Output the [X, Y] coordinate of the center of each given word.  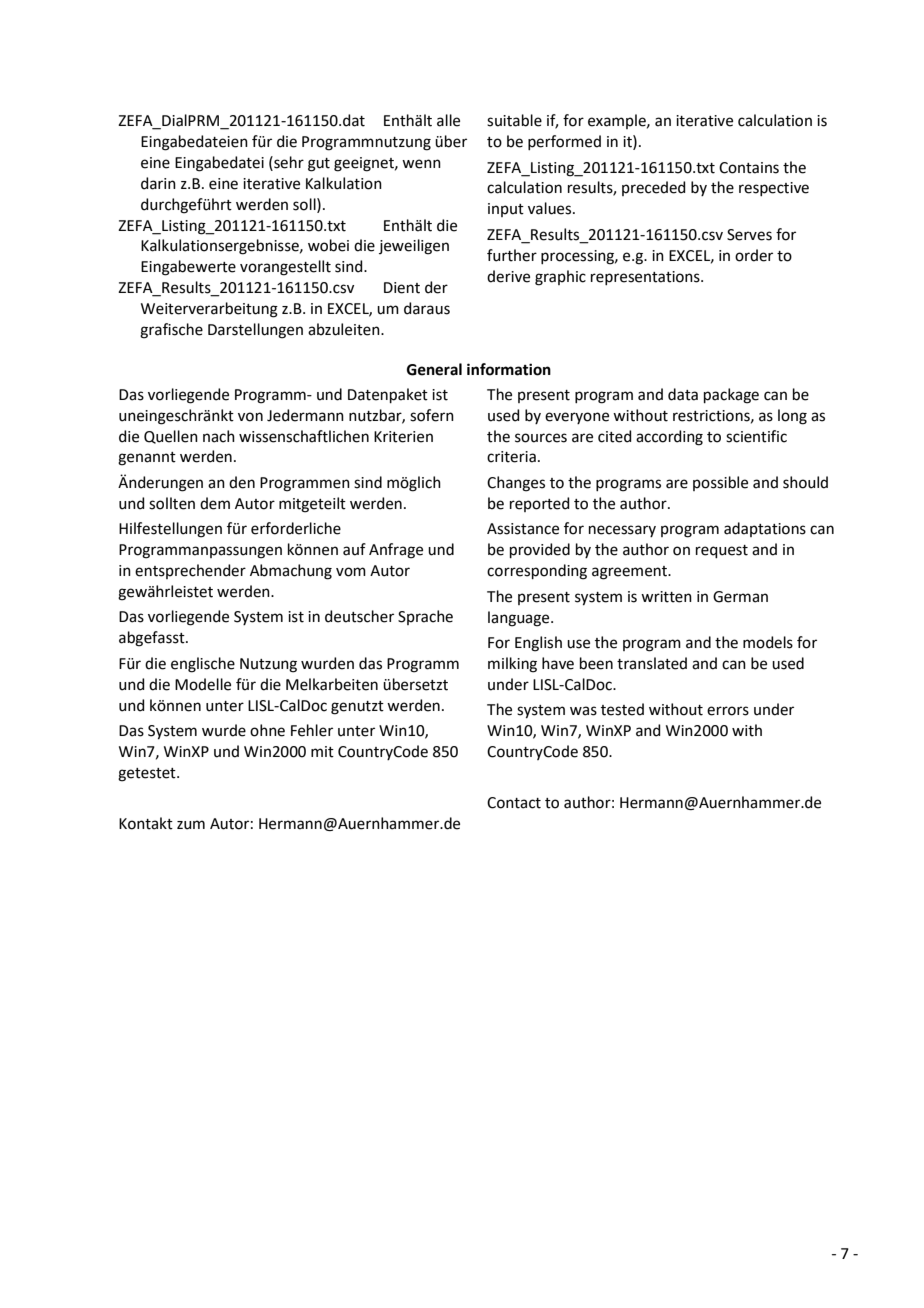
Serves [749, 235]
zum [191, 825]
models [768, 642]
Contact [514, 803]
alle [448, 120]
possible [720, 483]
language [520, 619]
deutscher [359, 616]
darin [158, 183]
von [250, 417]
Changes [516, 484]
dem [215, 503]
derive [508, 276]
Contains [749, 168]
